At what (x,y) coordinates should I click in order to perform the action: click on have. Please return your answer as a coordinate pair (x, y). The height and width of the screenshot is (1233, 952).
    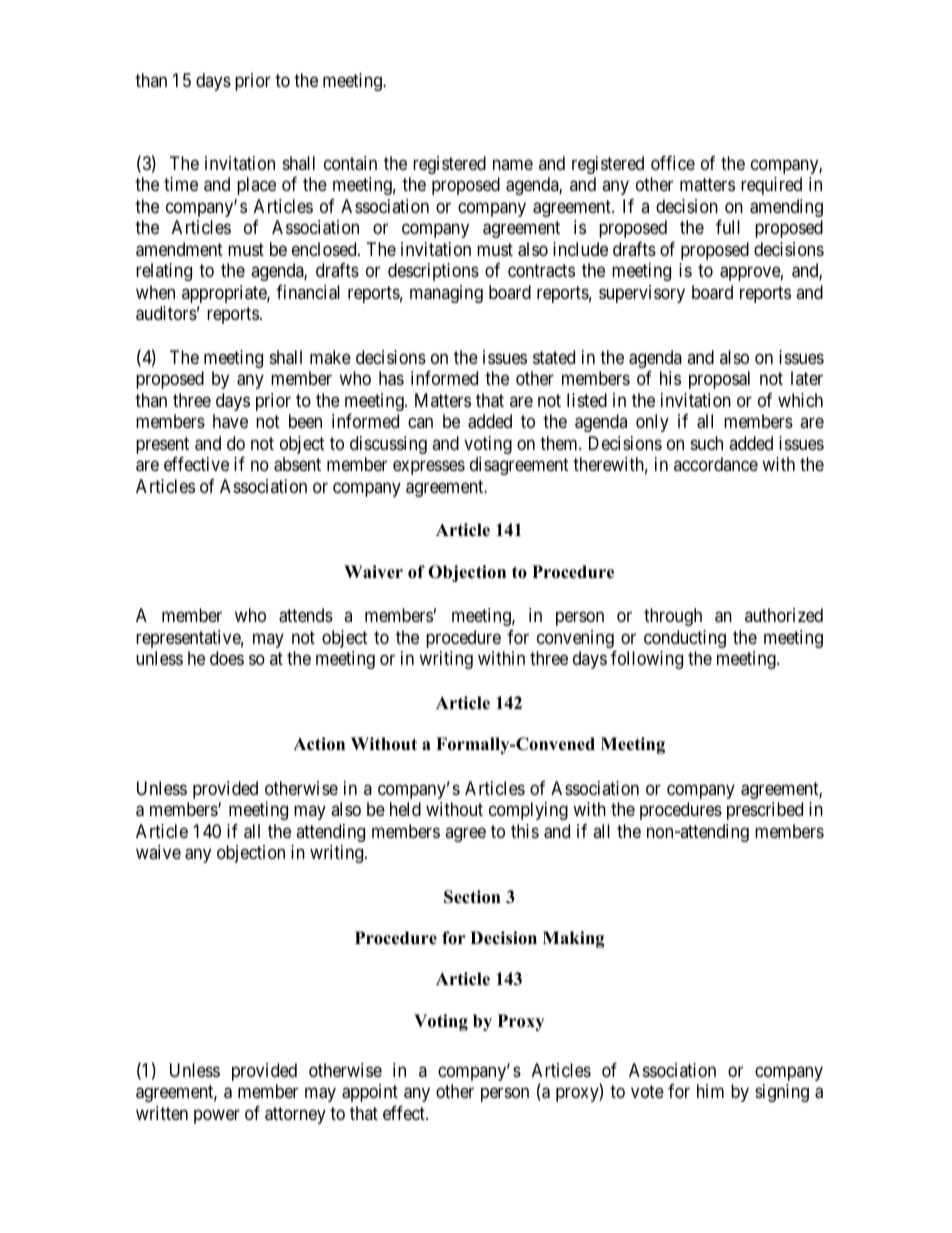
    Looking at the image, I should click on (230, 421).
